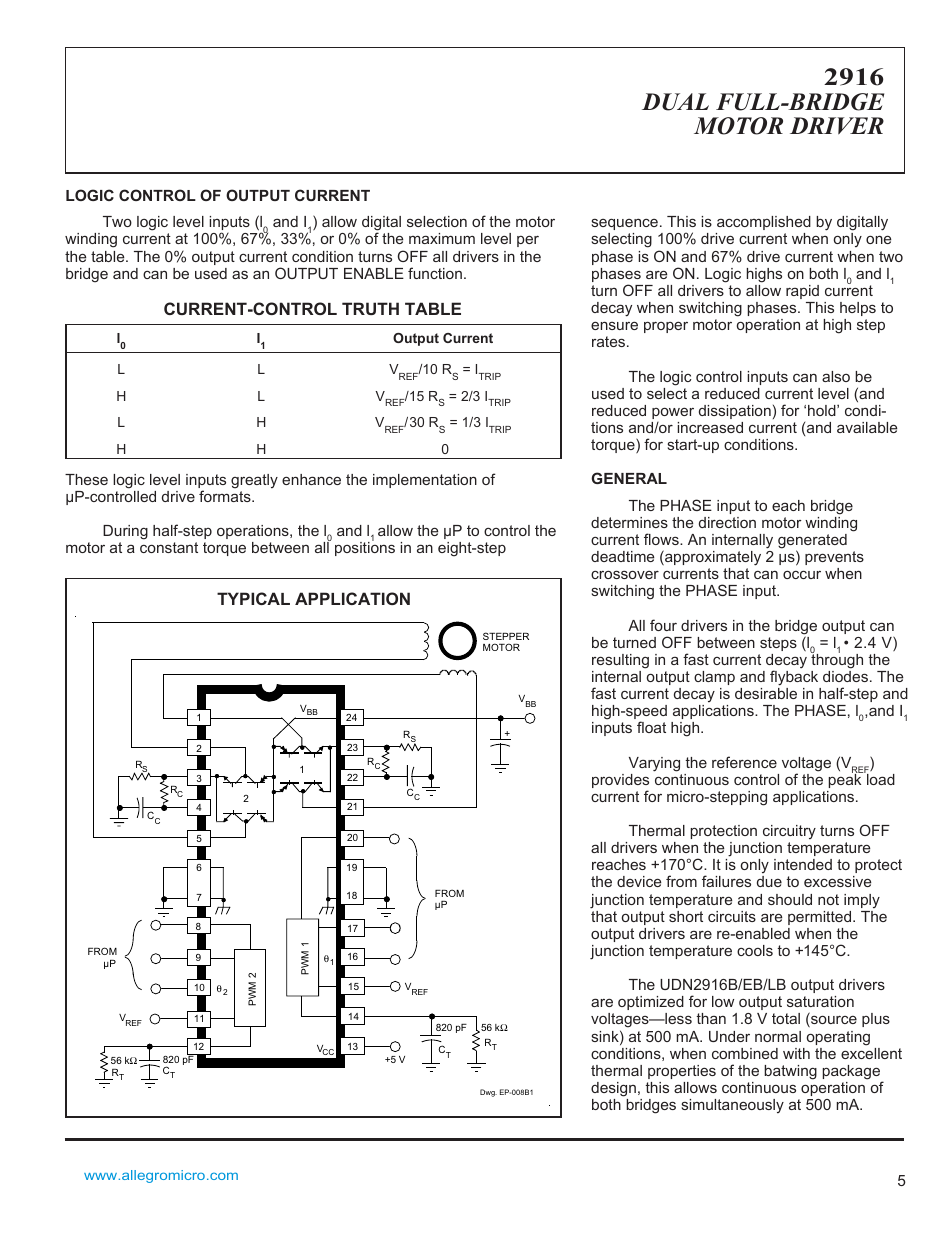  I want to click on maximum, so click(442, 238).
